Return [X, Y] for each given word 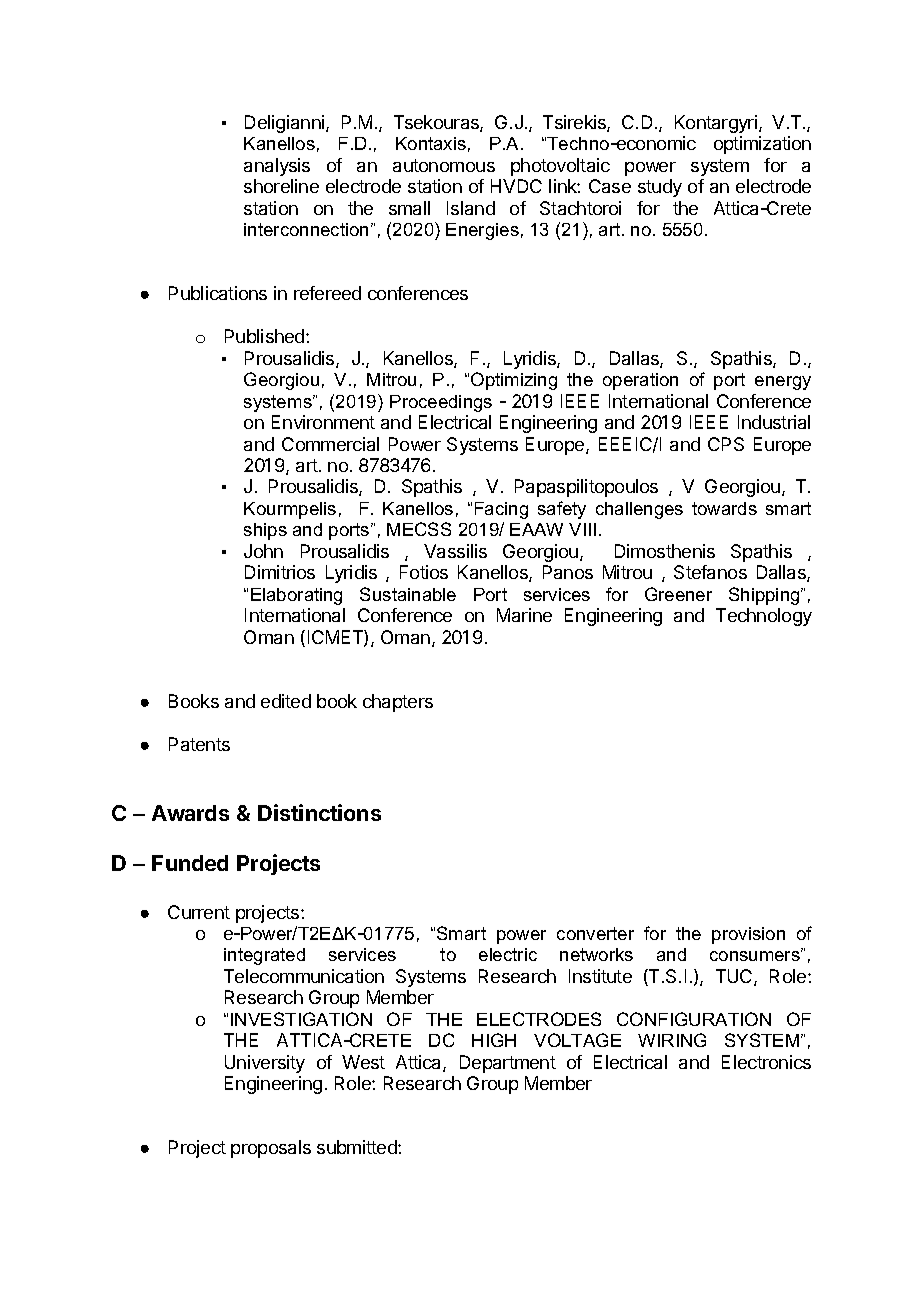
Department [508, 1064]
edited [286, 701]
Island [471, 208]
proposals [271, 1149]
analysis [277, 167]
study [660, 188]
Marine [524, 615]
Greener [678, 594]
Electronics [766, 1062]
